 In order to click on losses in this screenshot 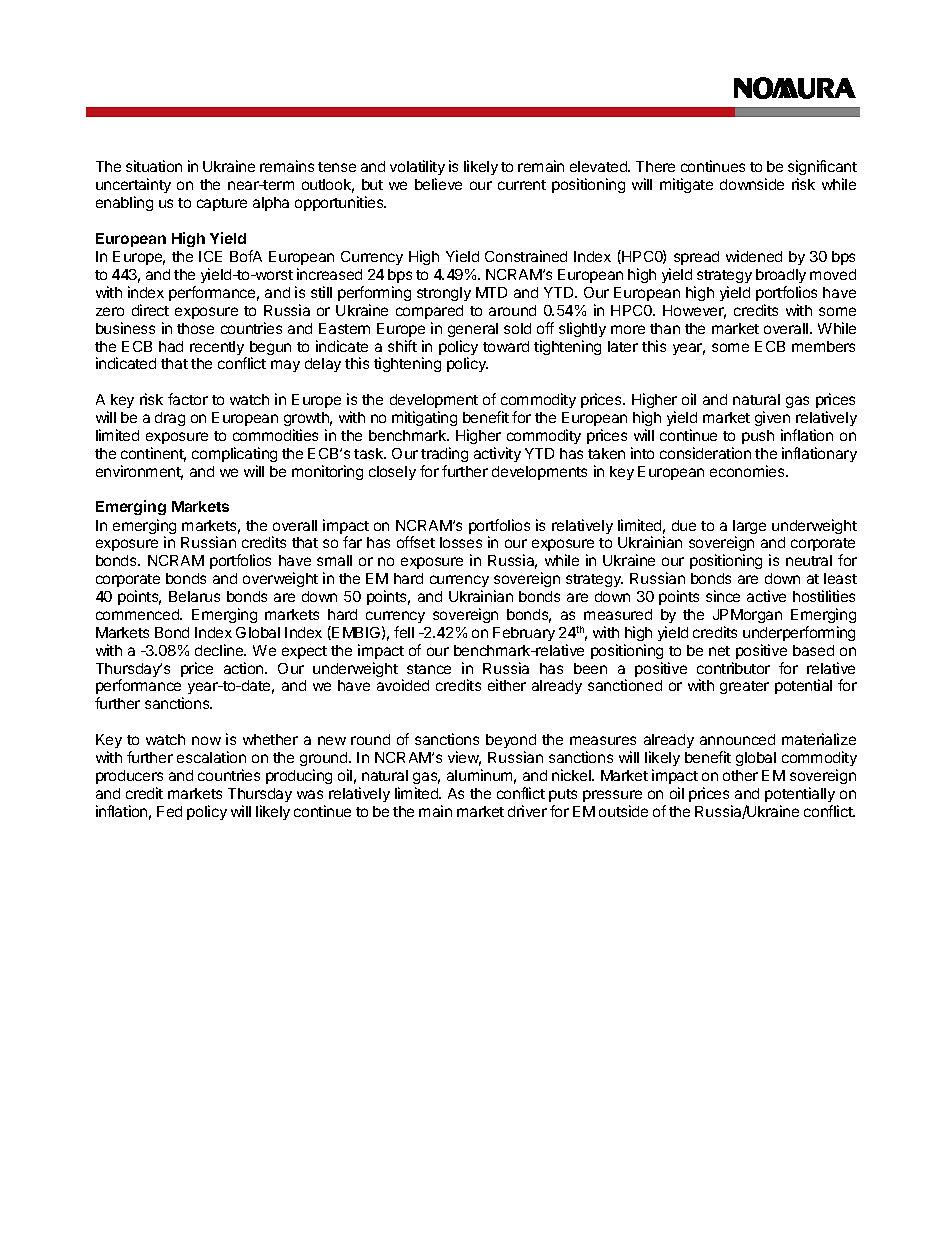, I will do `click(461, 542)`.
